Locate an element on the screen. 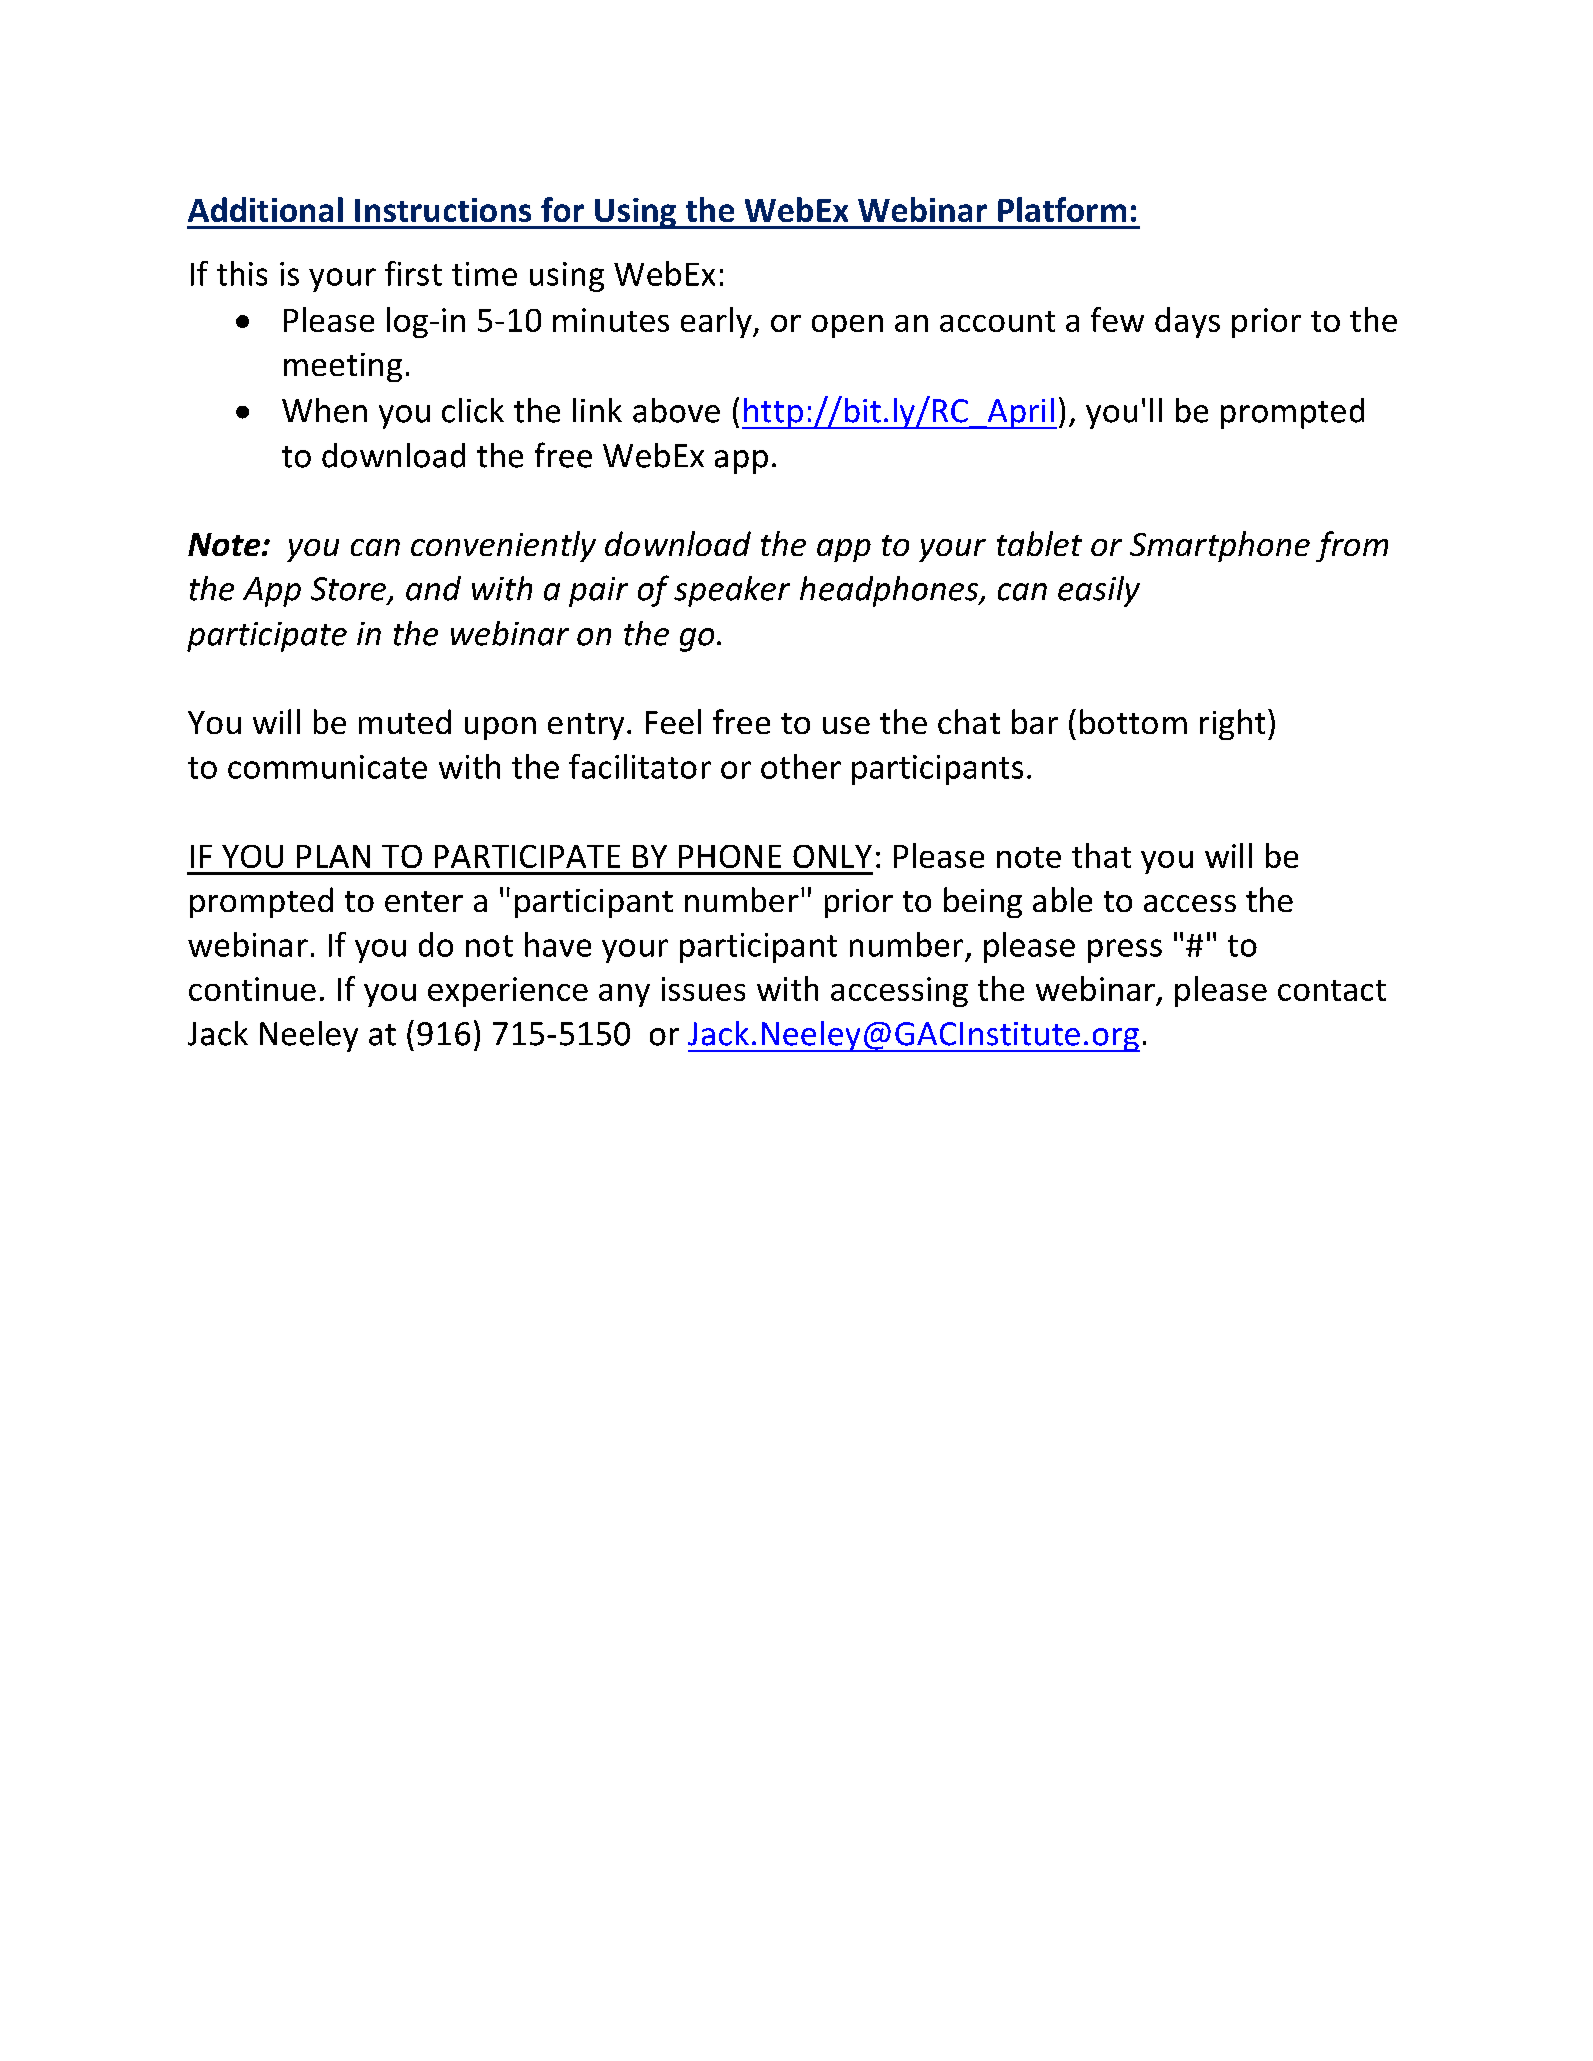  early is located at coordinates (717, 322).
